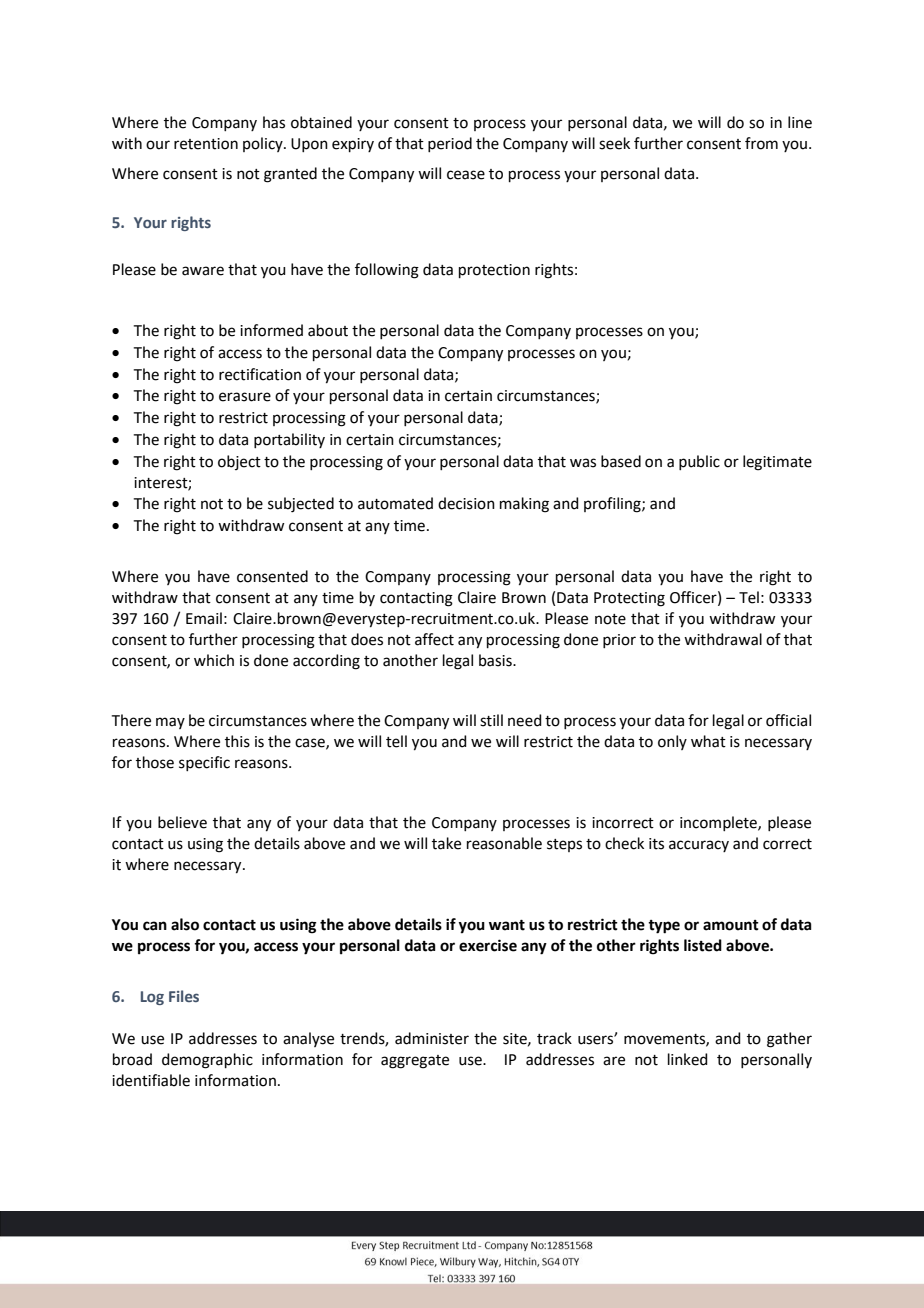  Describe the element at coordinates (708, 741) in the screenshot. I see `what` at that location.
